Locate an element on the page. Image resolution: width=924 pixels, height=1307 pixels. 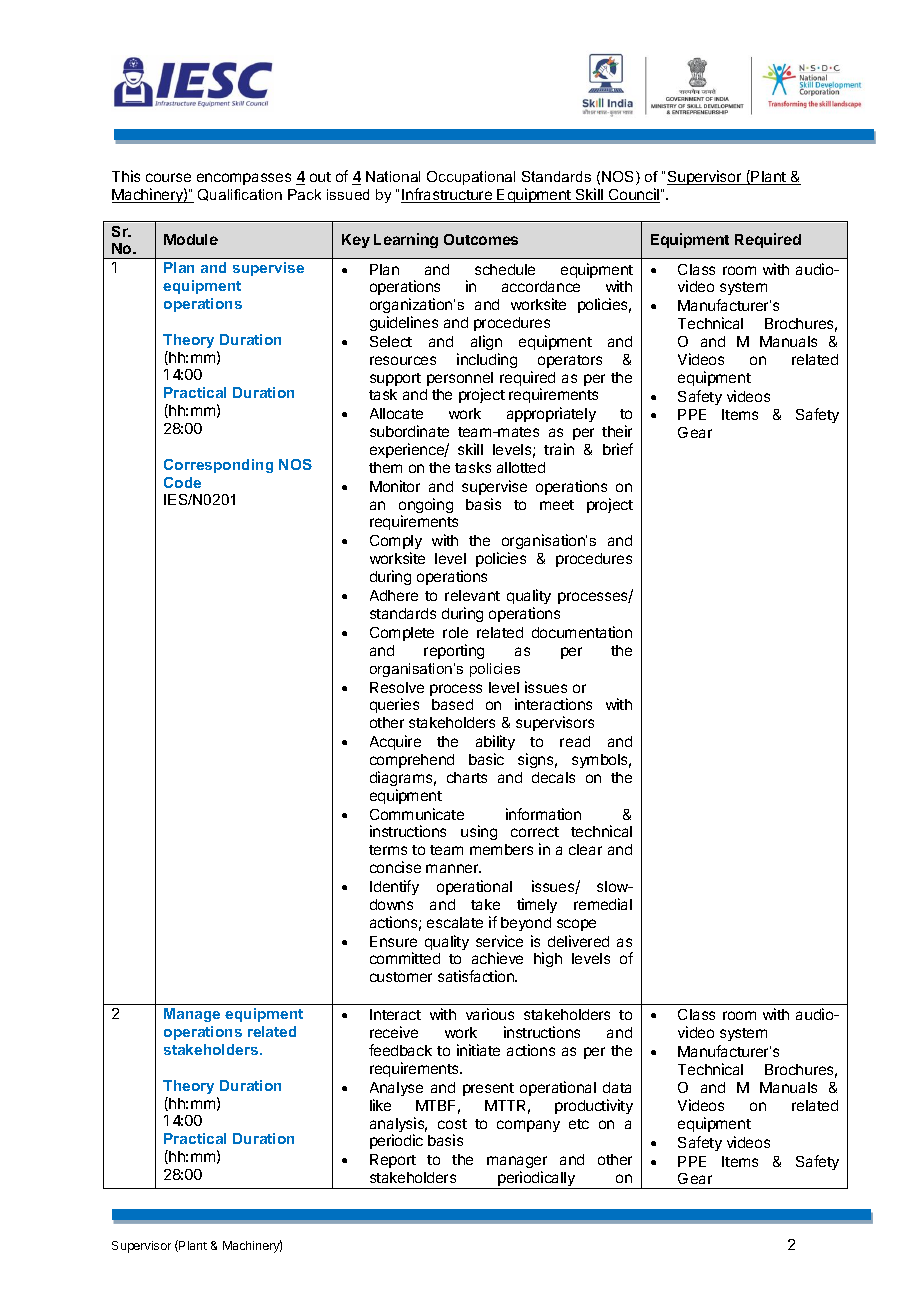
issued is located at coordinates (348, 194).
